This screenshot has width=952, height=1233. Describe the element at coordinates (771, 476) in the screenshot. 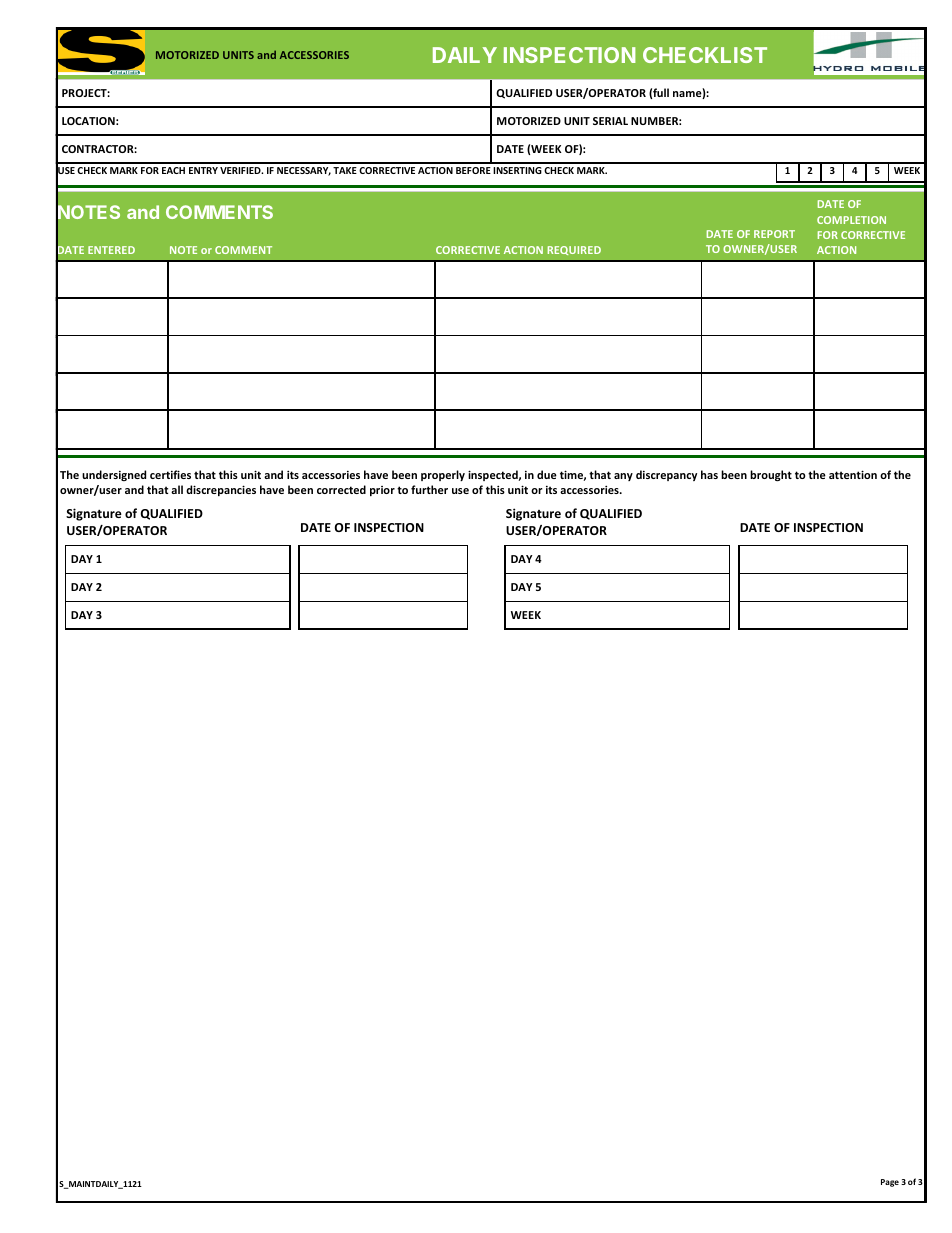

I see `brought` at that location.
